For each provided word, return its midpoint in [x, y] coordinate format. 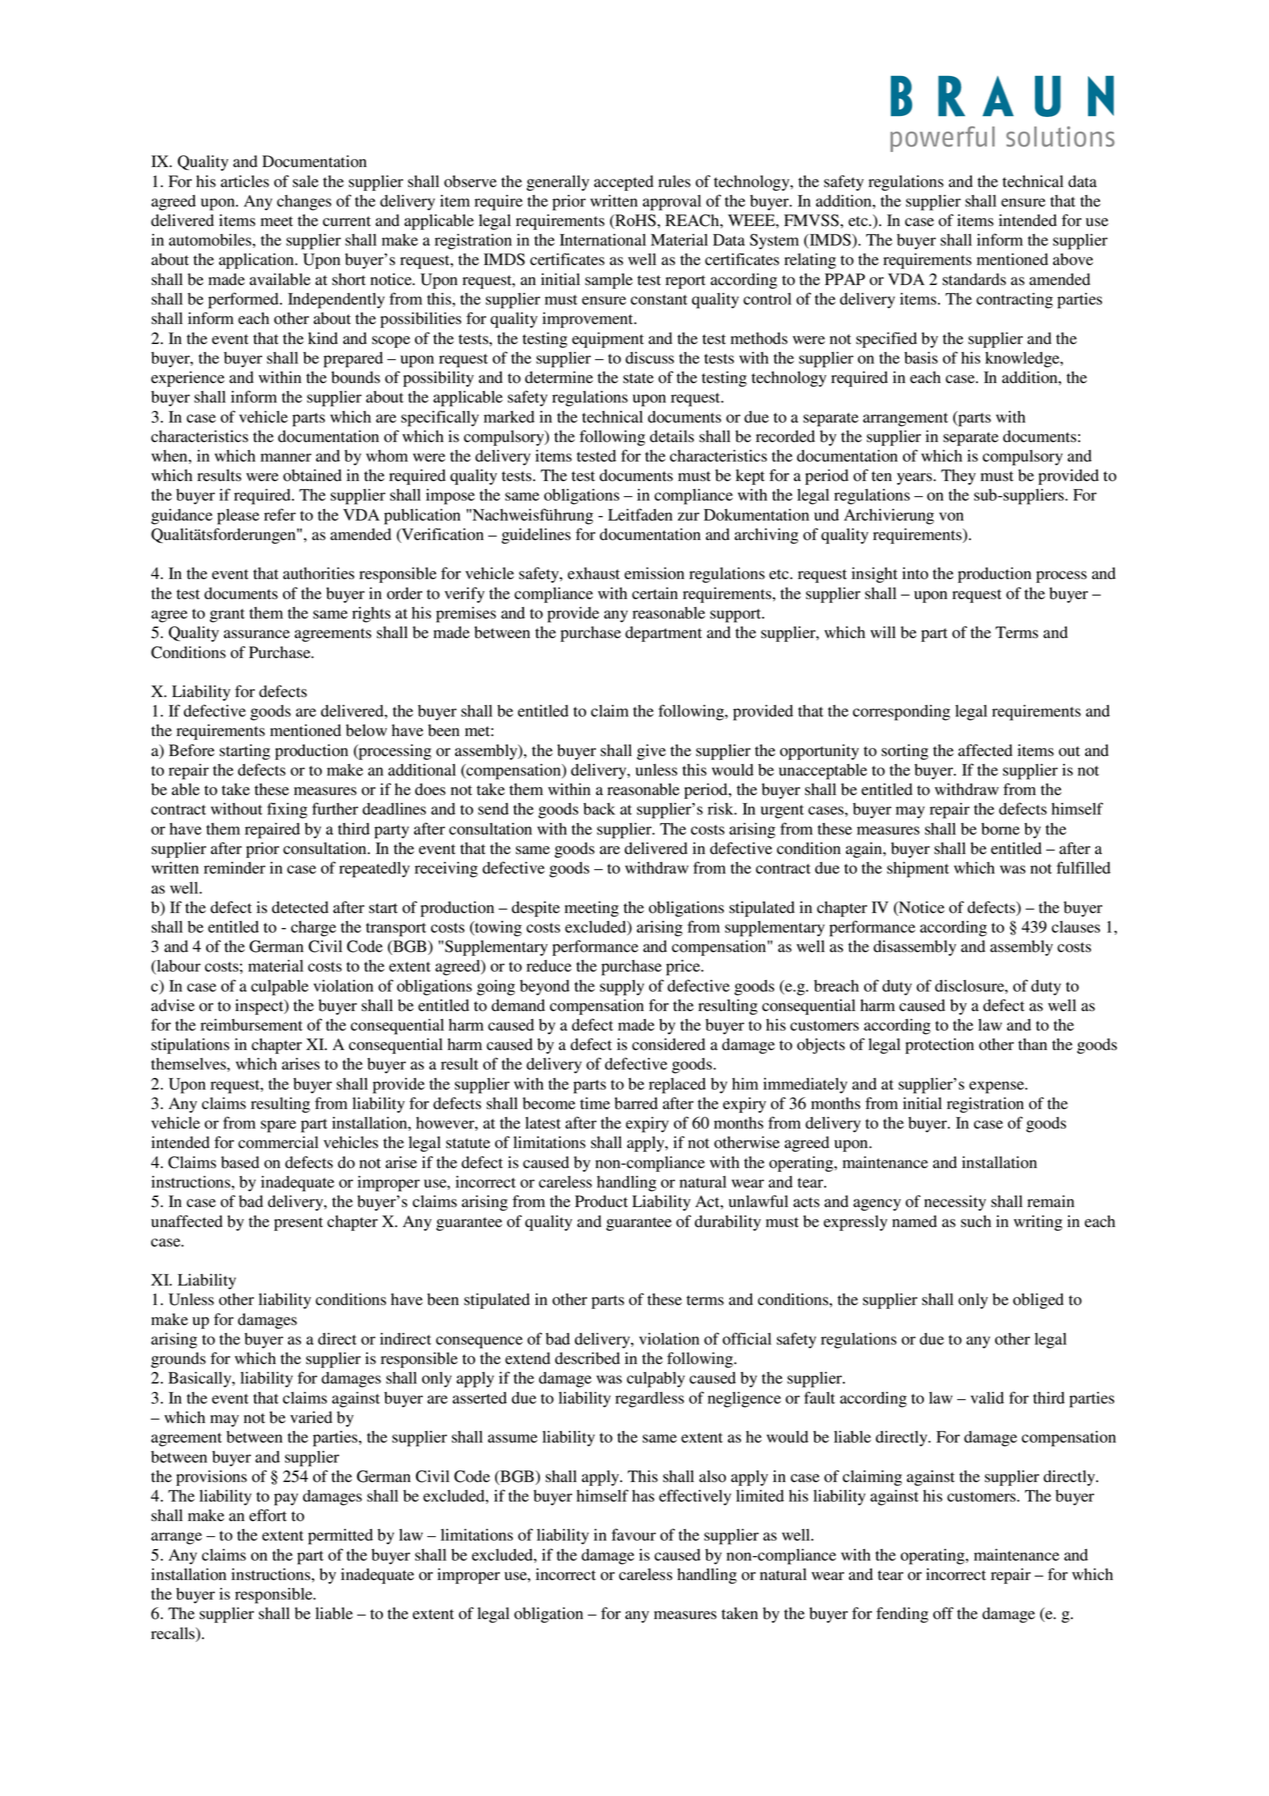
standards [974, 279]
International [603, 240]
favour [634, 1534]
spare [278, 1126]
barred [636, 1103]
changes [304, 203]
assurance [257, 634]
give [651, 752]
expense [998, 1087]
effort [268, 1515]
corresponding [901, 713]
